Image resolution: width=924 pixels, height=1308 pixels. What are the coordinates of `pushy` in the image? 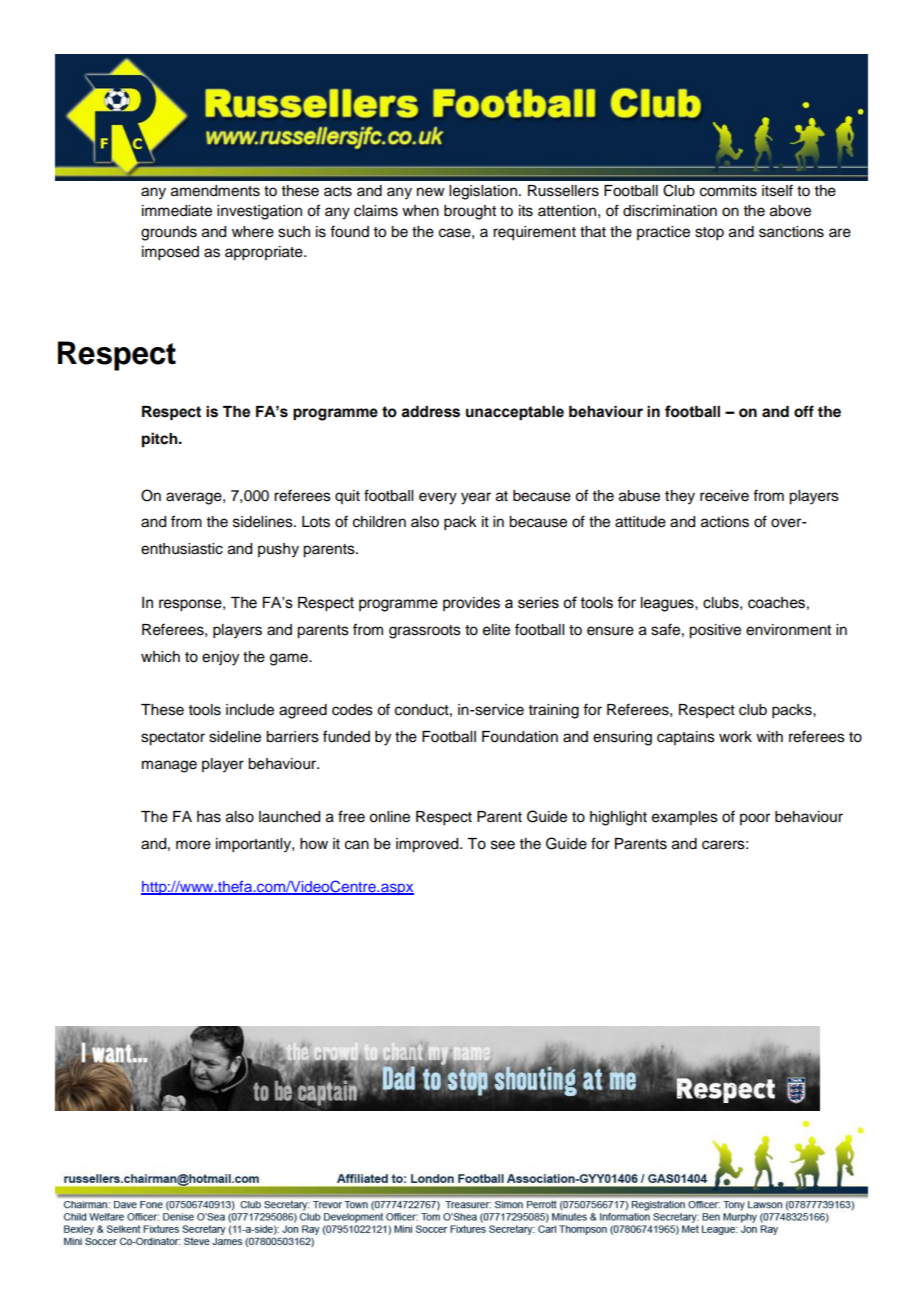 It's located at (278, 550).
